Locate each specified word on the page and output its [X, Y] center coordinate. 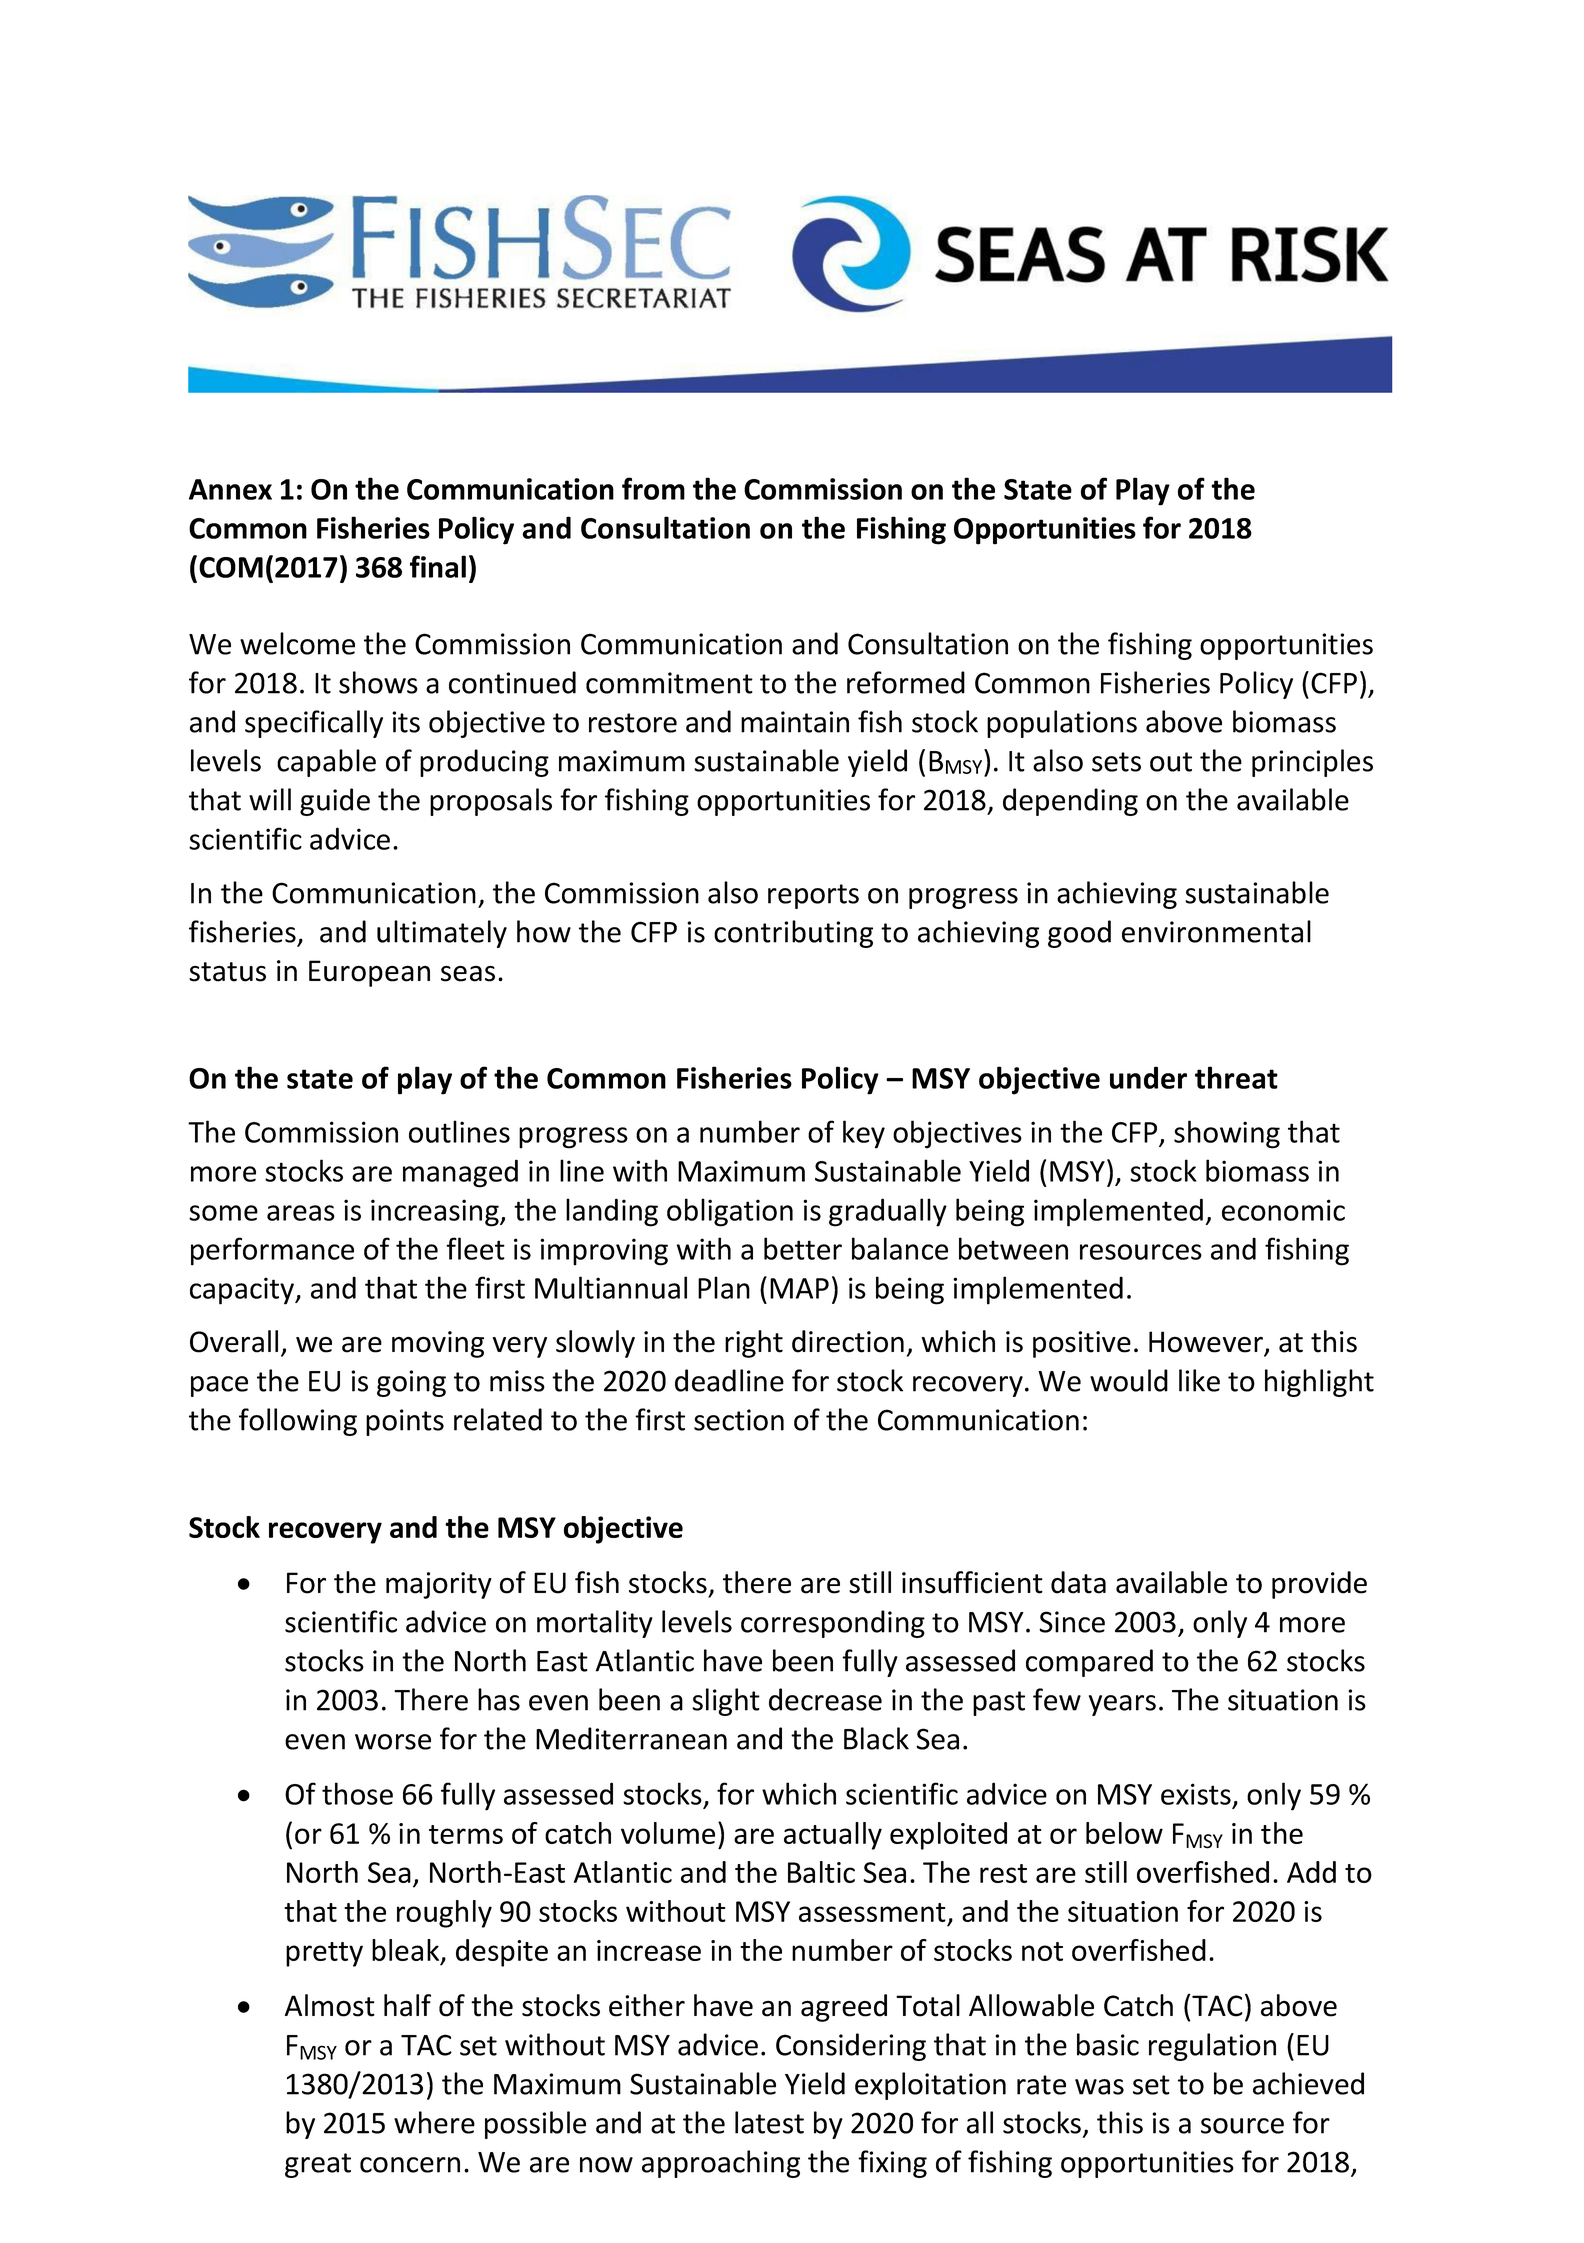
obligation [730, 1212]
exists [1196, 1794]
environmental [1216, 931]
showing [1227, 1134]
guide [335, 802]
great [318, 2165]
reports [813, 896]
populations [1062, 724]
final [438, 566]
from [653, 488]
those [357, 1793]
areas [301, 1213]
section [739, 1420]
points [405, 1422]
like [1199, 1380]
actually [833, 1836]
